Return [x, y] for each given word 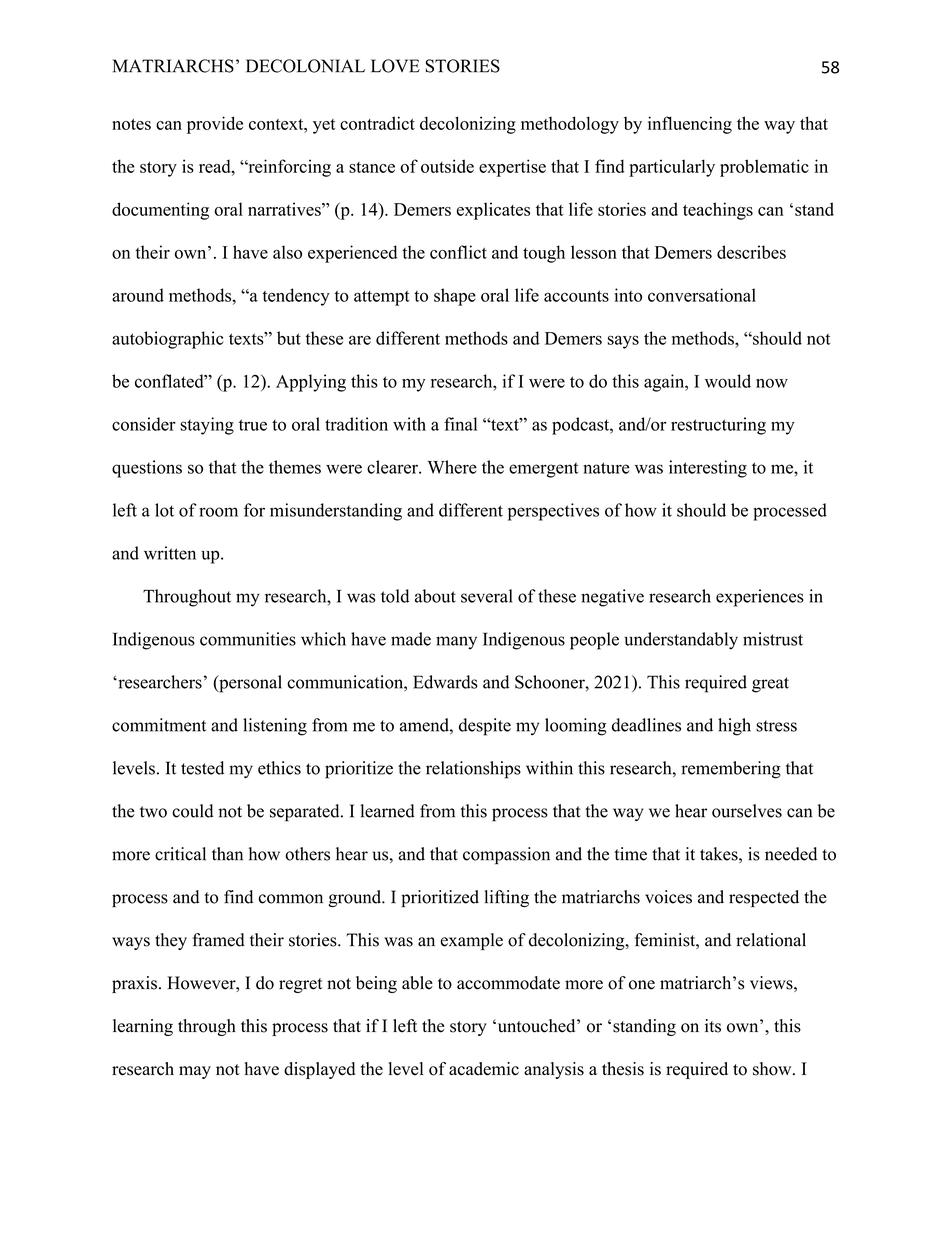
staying [207, 426]
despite [485, 727]
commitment [159, 725]
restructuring [718, 426]
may [195, 1072]
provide [215, 125]
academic [484, 1069]
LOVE [395, 66]
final [460, 424]
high [734, 727]
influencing [690, 125]
